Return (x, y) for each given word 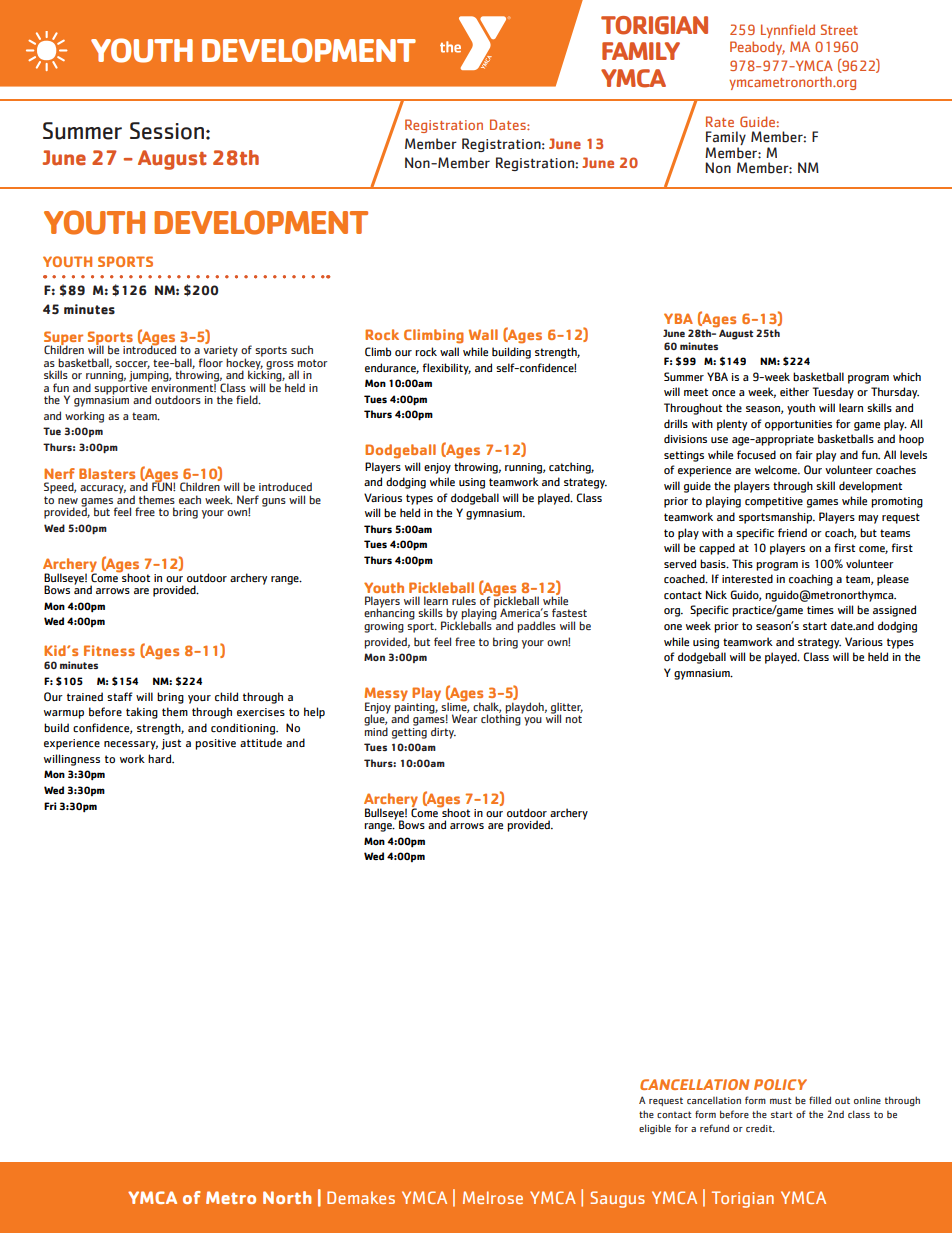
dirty (443, 733)
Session (167, 131)
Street (839, 29)
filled (820, 1100)
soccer (132, 365)
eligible (655, 1129)
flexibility (447, 369)
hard (161, 758)
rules (464, 600)
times (820, 610)
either (794, 392)
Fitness (109, 650)
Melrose (493, 1197)
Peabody (757, 48)
